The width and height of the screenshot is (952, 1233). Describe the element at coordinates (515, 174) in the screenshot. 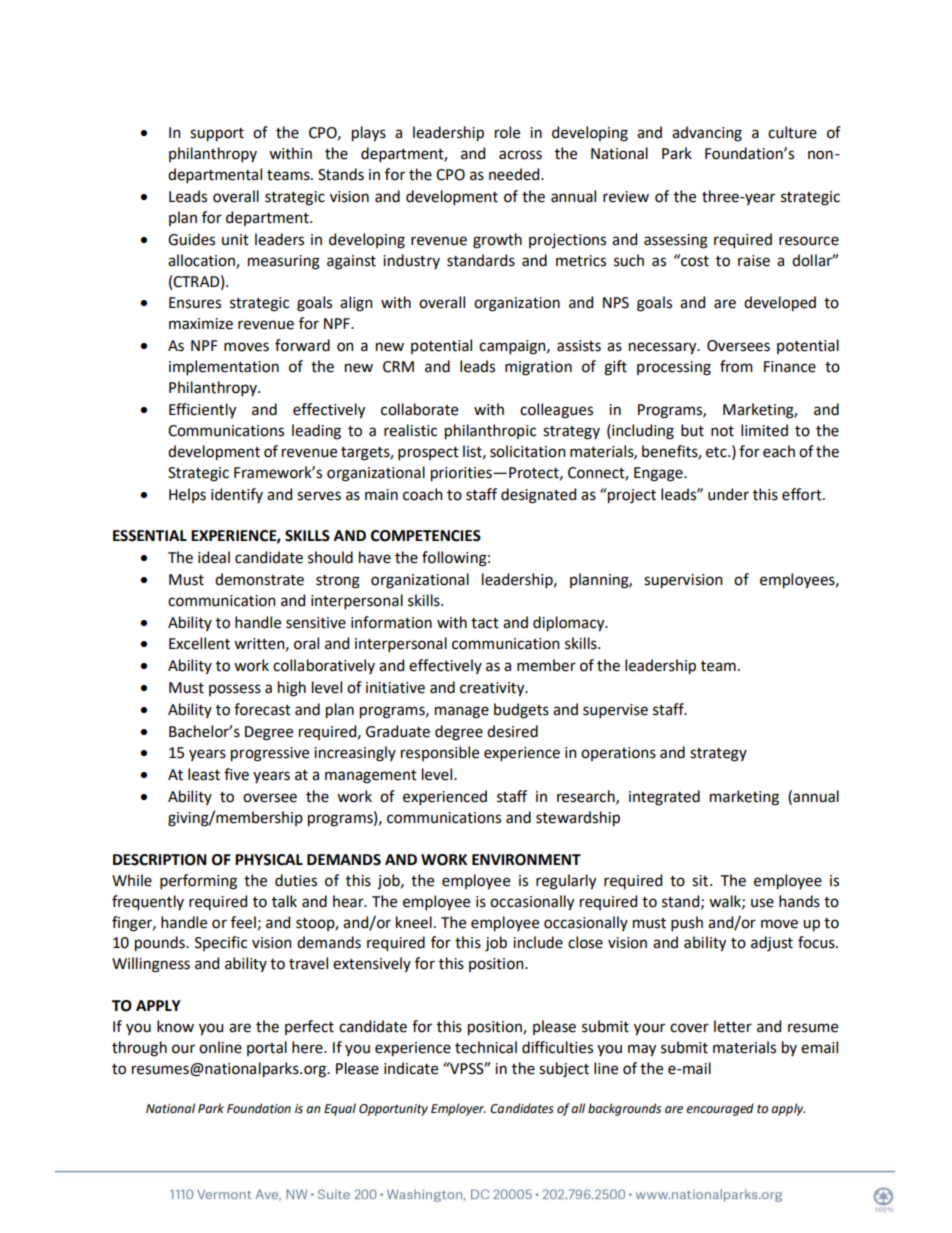

I see `needed` at that location.
